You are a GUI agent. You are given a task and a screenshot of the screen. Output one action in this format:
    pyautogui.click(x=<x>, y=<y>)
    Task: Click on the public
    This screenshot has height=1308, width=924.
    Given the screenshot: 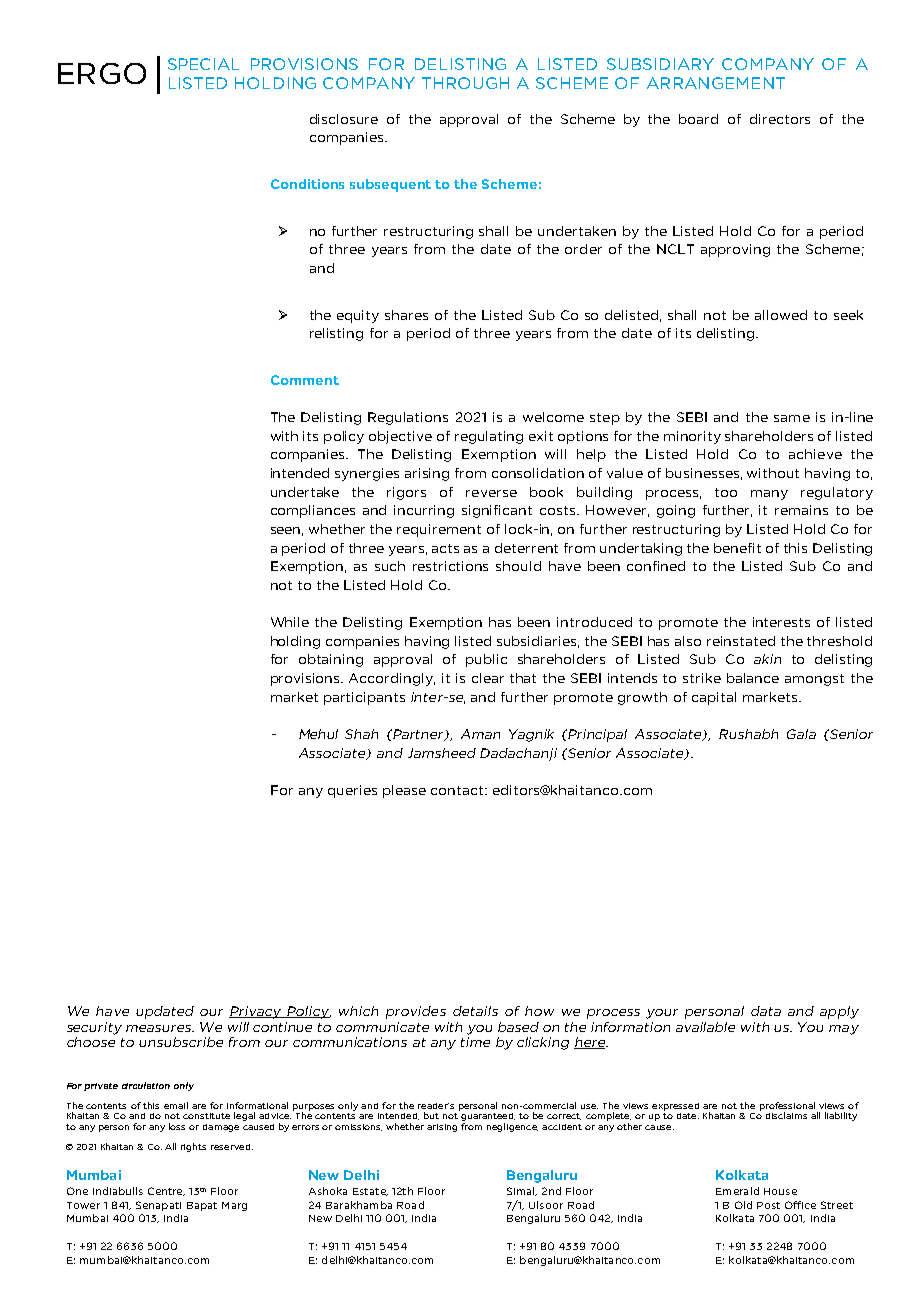 What is the action you would take?
    pyautogui.click(x=486, y=660)
